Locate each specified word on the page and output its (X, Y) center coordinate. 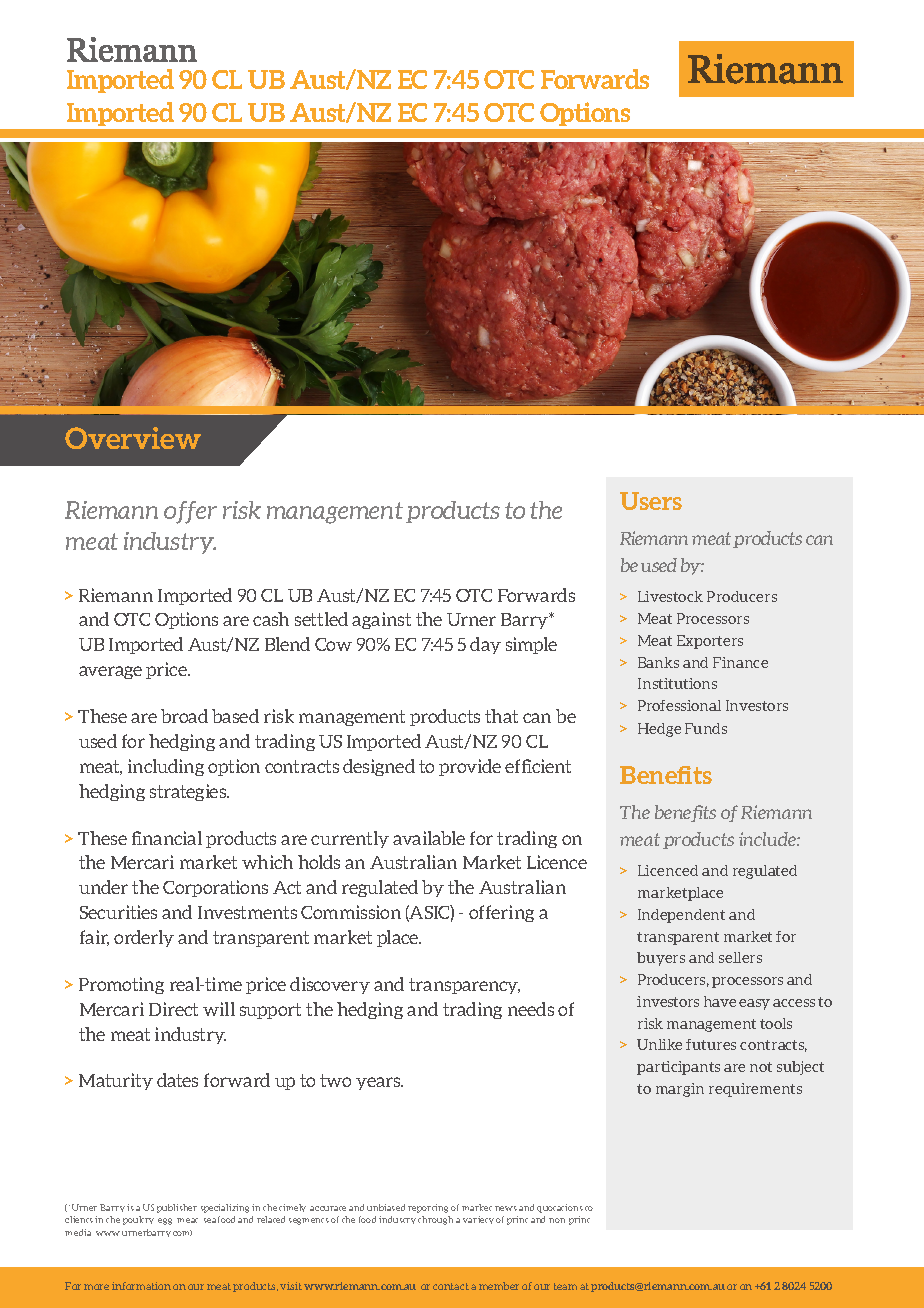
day (485, 645)
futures (711, 1044)
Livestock (670, 596)
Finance (740, 662)
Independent (681, 916)
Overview (133, 438)
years (379, 1083)
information (141, 1286)
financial (167, 838)
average (110, 672)
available (429, 838)
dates (177, 1080)
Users (651, 501)
